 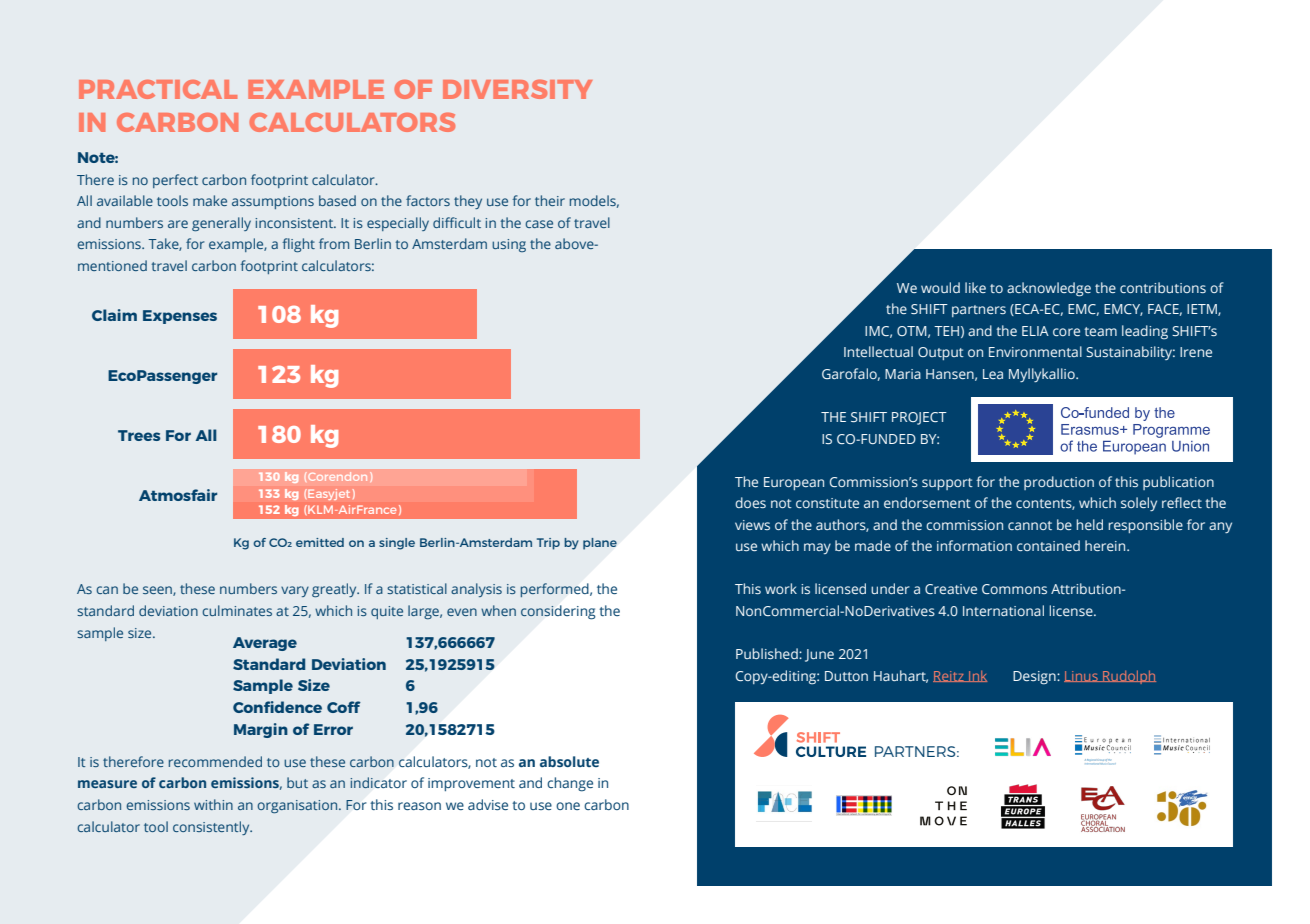 I want to click on within, so click(x=213, y=804).
